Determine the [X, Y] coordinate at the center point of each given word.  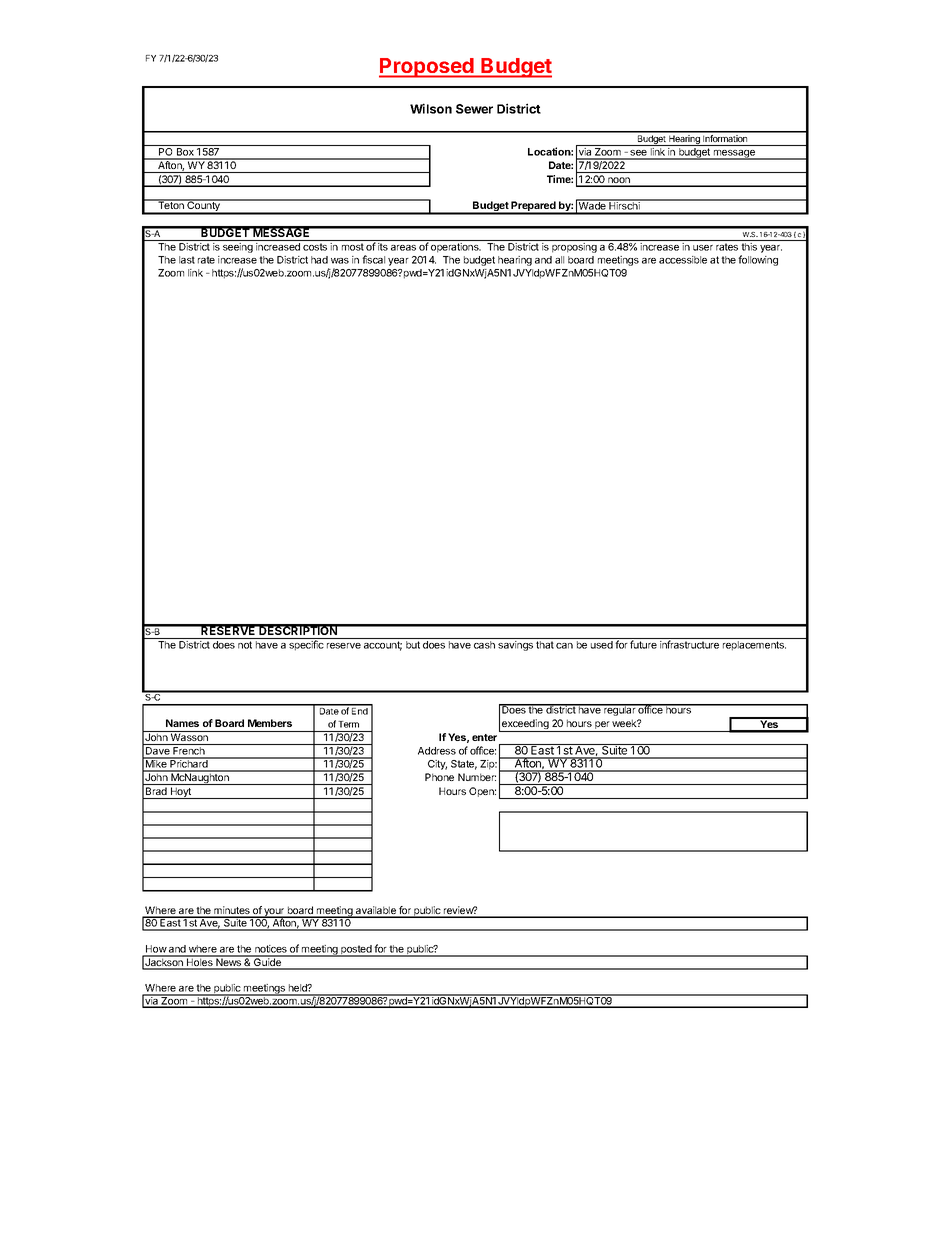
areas [403, 248]
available [376, 911]
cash [484, 645]
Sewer [474, 109]
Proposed [427, 68]
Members [270, 723]
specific [306, 645]
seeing [238, 248]
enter [484, 737]
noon [619, 181]
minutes [232, 911]
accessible [683, 260]
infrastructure [689, 644]
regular [620, 710]
